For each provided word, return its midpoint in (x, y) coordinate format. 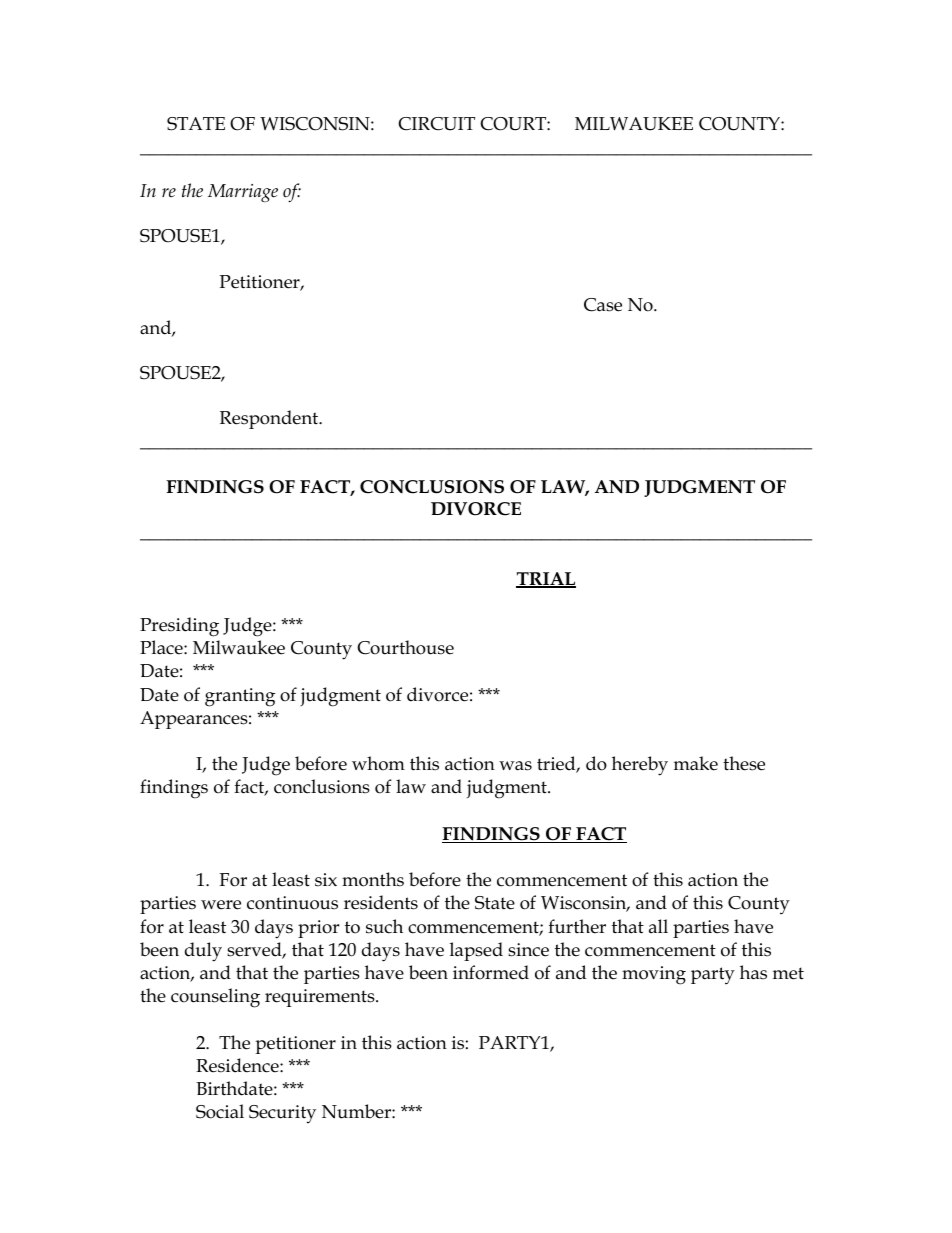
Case (603, 305)
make (696, 763)
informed (491, 972)
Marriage (243, 193)
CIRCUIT (436, 124)
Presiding (179, 627)
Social (220, 1111)
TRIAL (546, 580)
